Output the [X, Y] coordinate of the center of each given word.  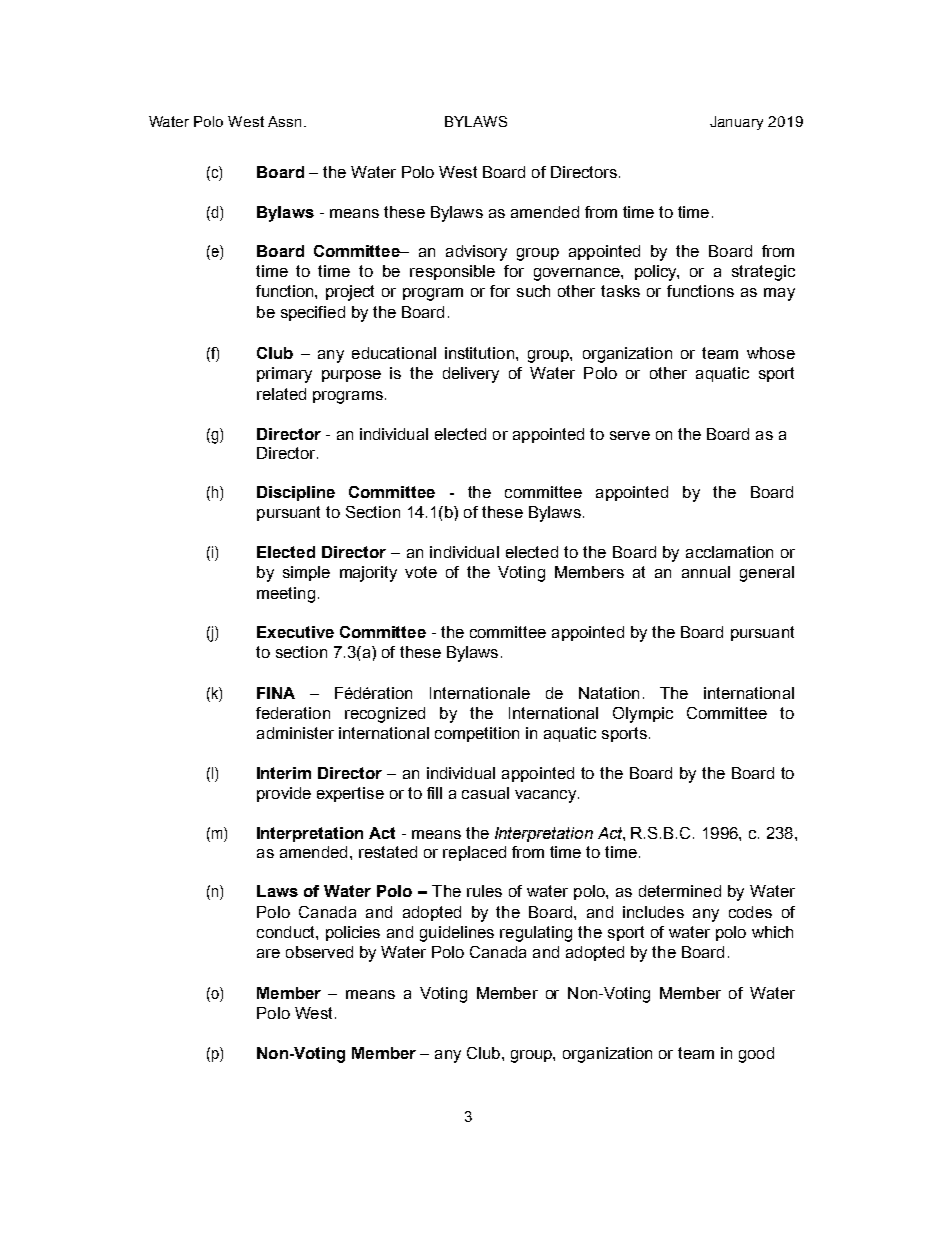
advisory [476, 253]
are [268, 953]
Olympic [643, 715]
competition [477, 734]
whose [771, 353]
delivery [471, 375]
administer [295, 733]
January [736, 123]
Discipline [296, 493]
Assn [284, 121]
